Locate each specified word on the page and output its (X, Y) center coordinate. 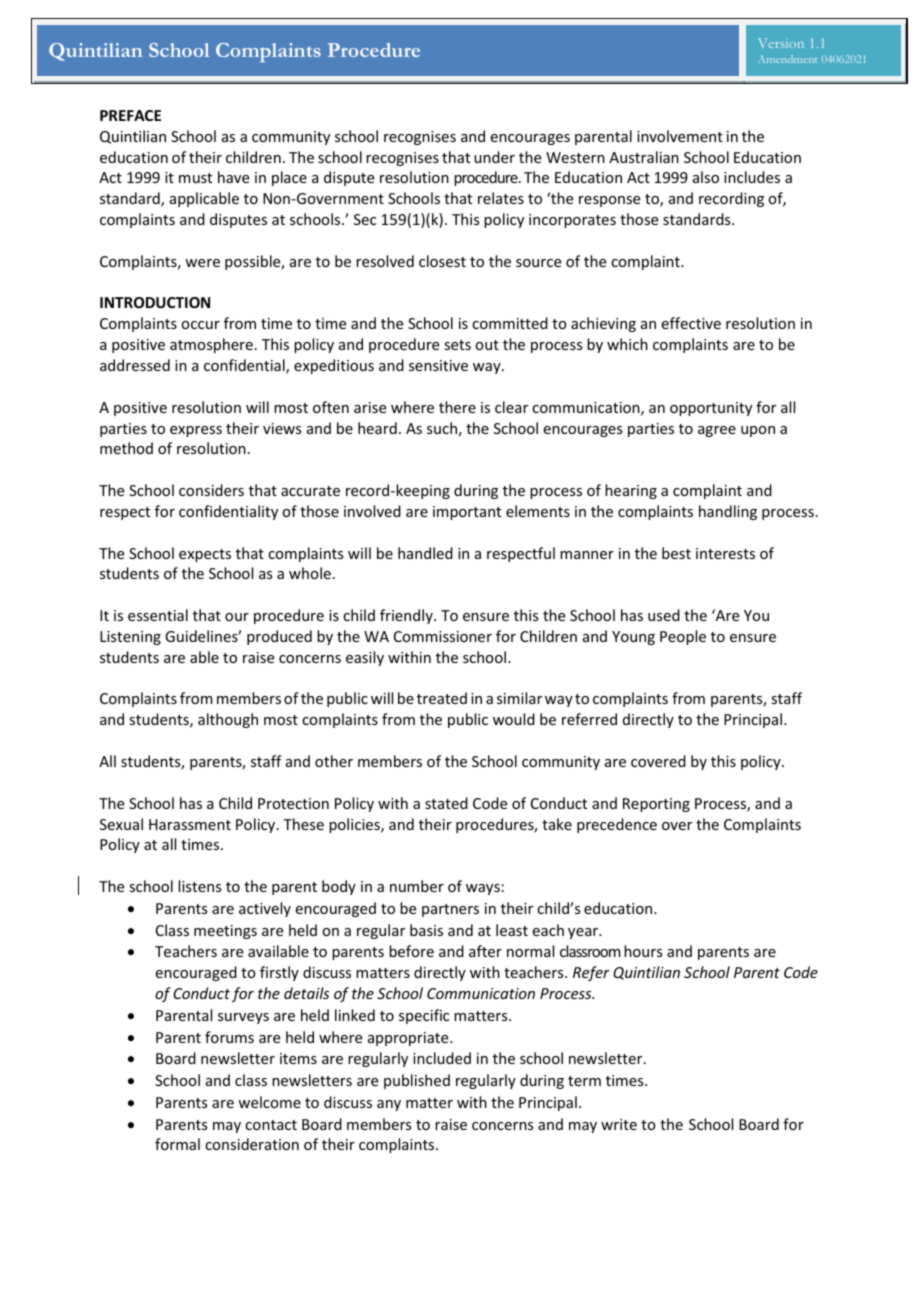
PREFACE (130, 115)
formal (177, 1144)
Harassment (190, 824)
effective (691, 323)
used (664, 615)
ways (483, 889)
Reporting (656, 805)
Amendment (787, 59)
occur (200, 325)
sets (457, 345)
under (494, 157)
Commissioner (443, 636)
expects (205, 555)
